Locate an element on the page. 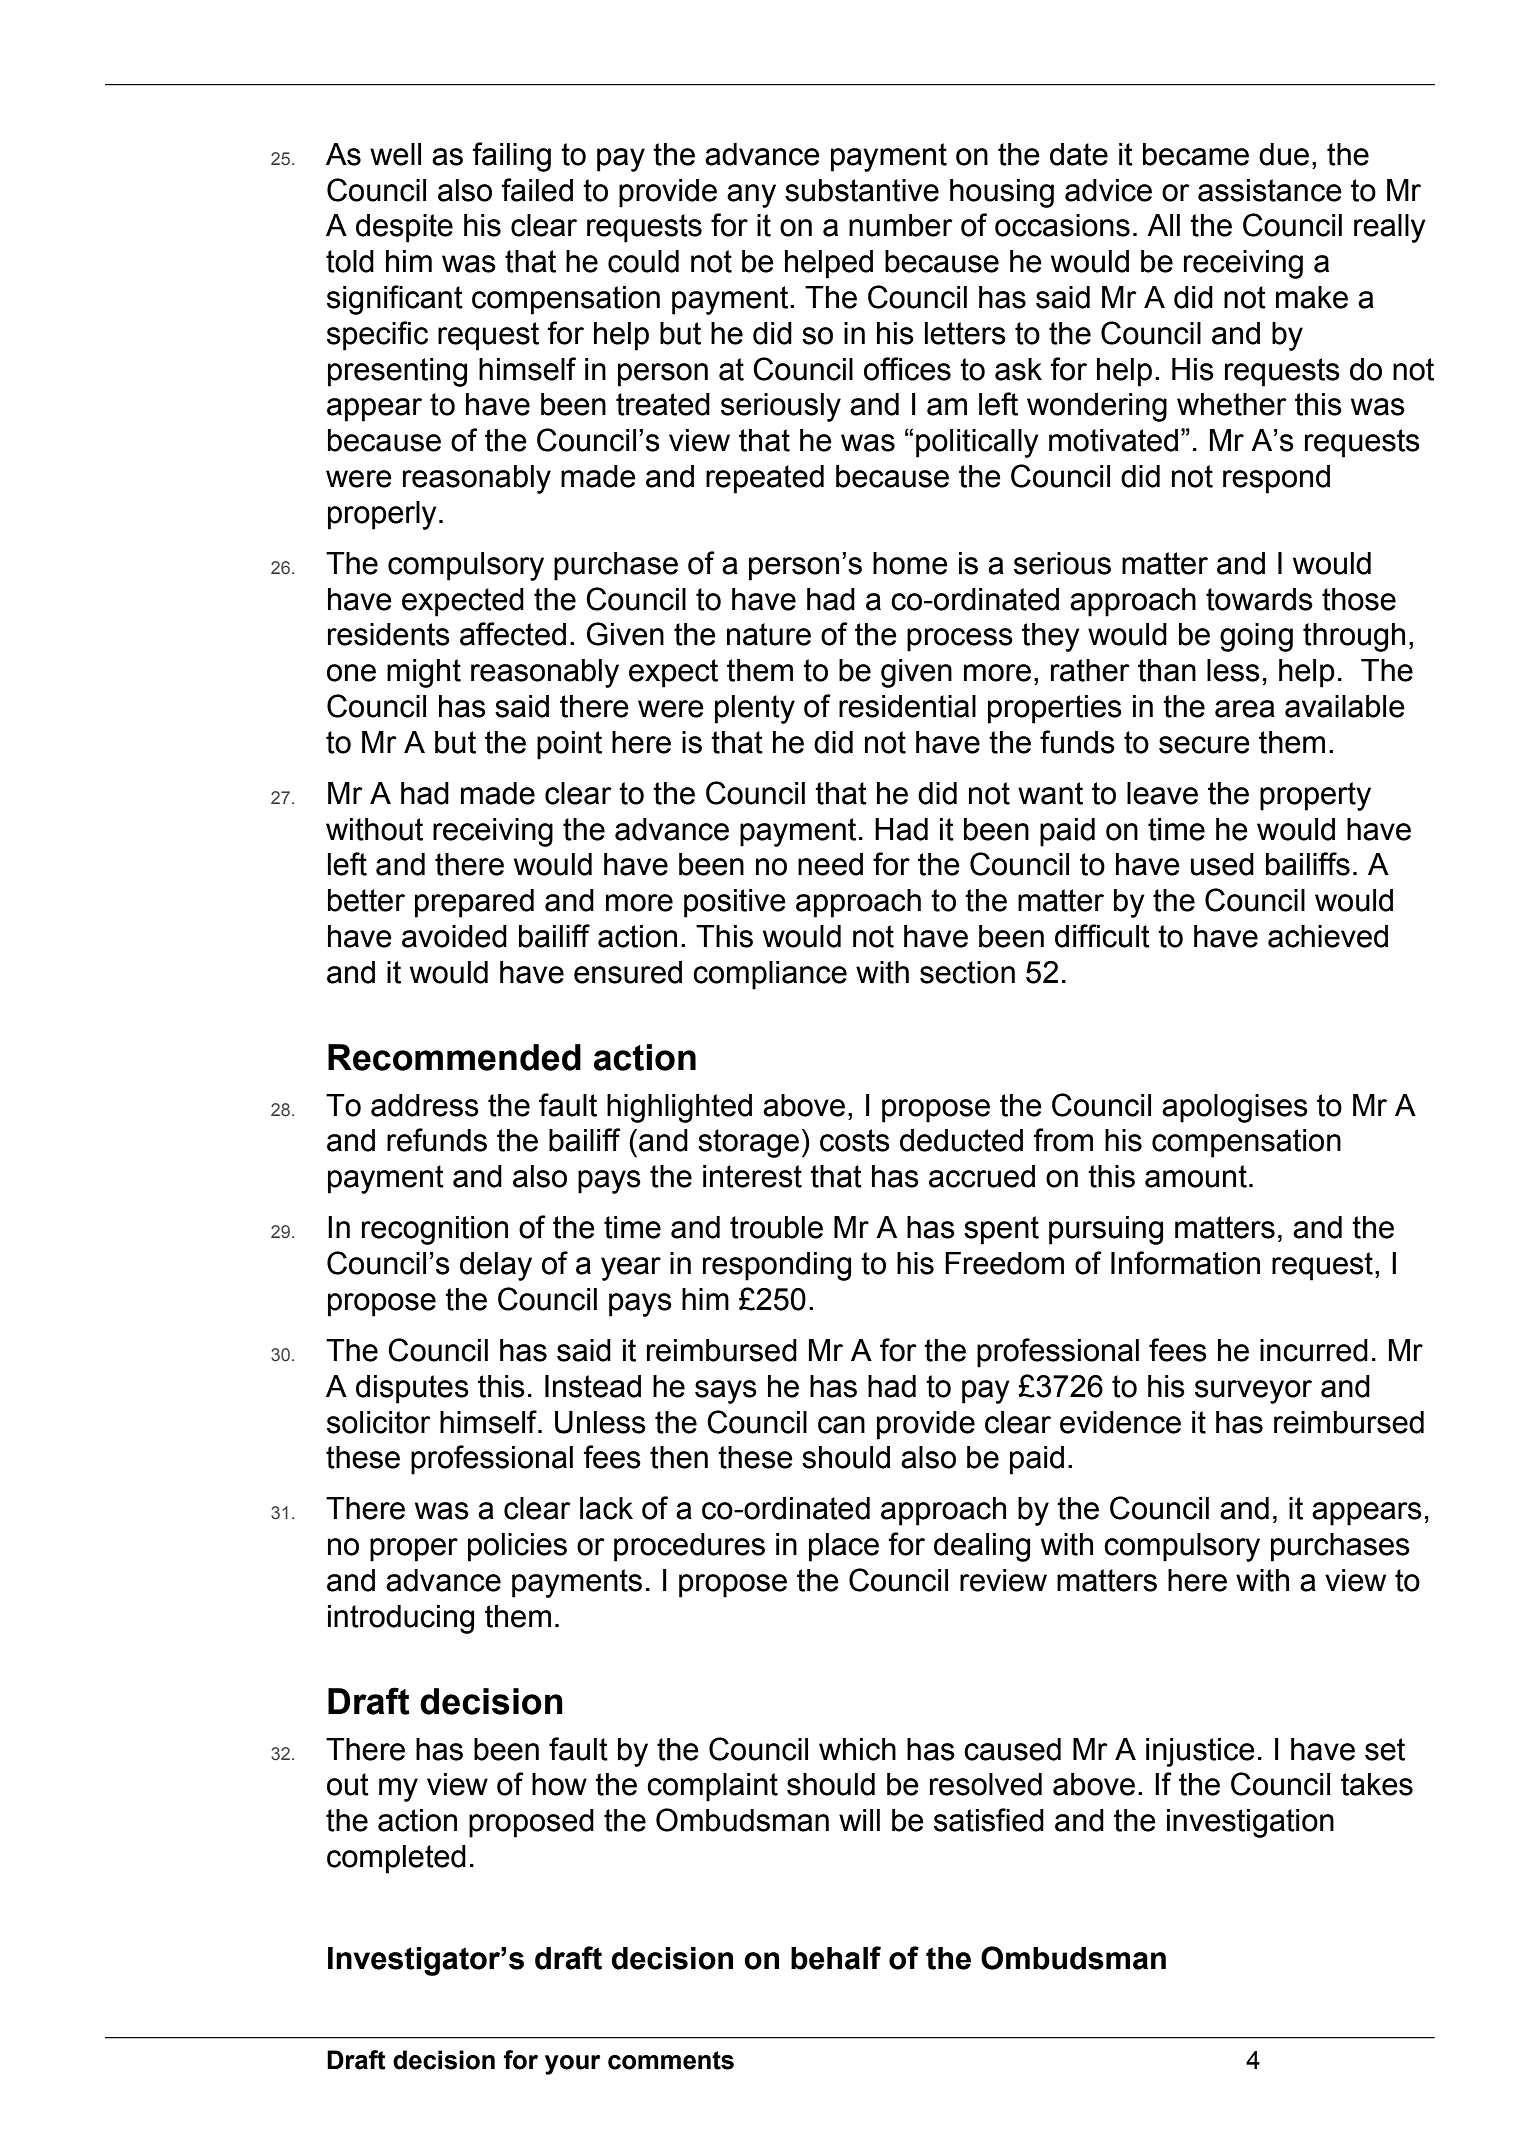 This image has height=2152, width=1521. affected is located at coordinates (513, 634).
